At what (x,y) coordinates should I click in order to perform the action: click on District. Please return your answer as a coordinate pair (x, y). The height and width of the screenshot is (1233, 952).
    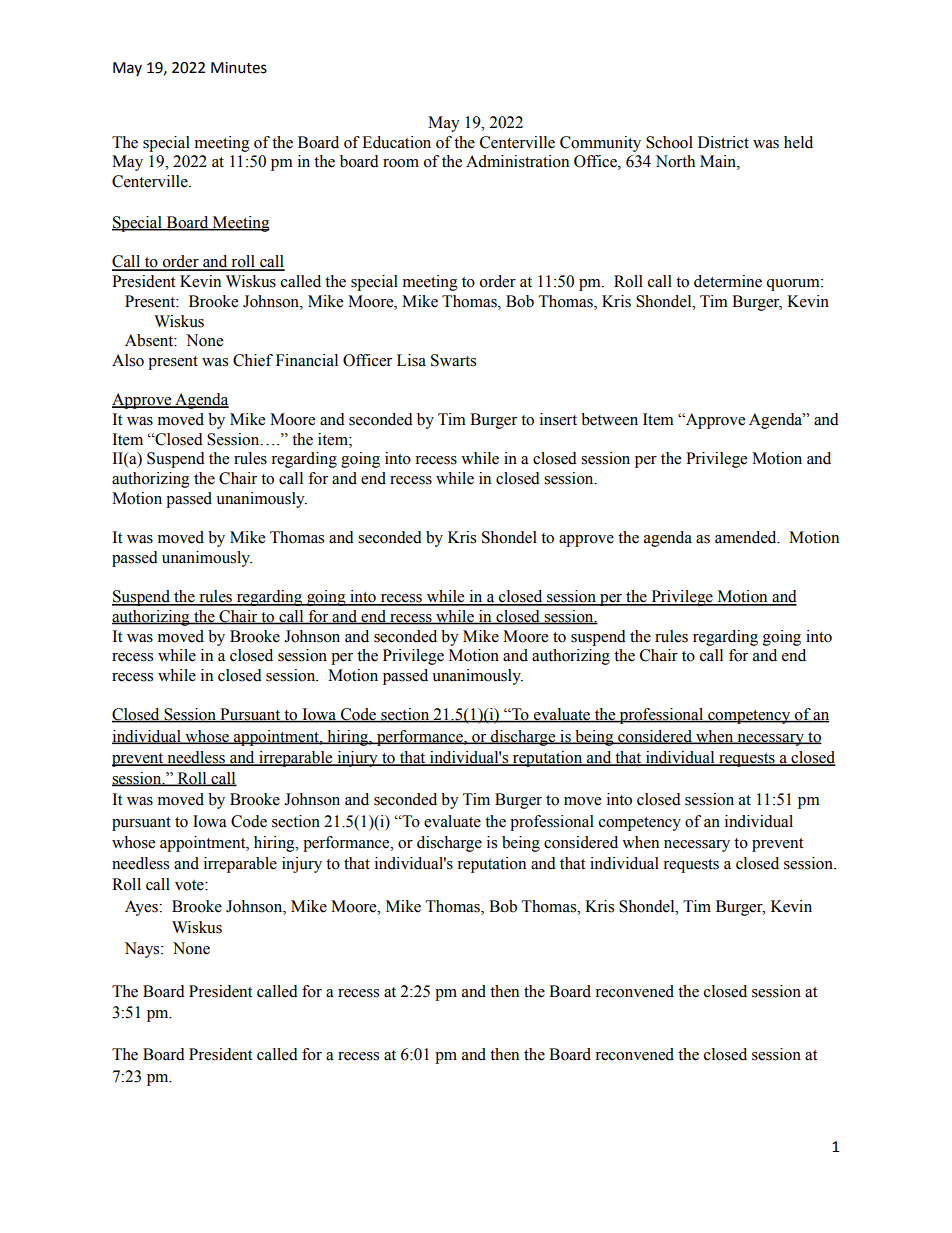
    Looking at the image, I should click on (723, 142).
